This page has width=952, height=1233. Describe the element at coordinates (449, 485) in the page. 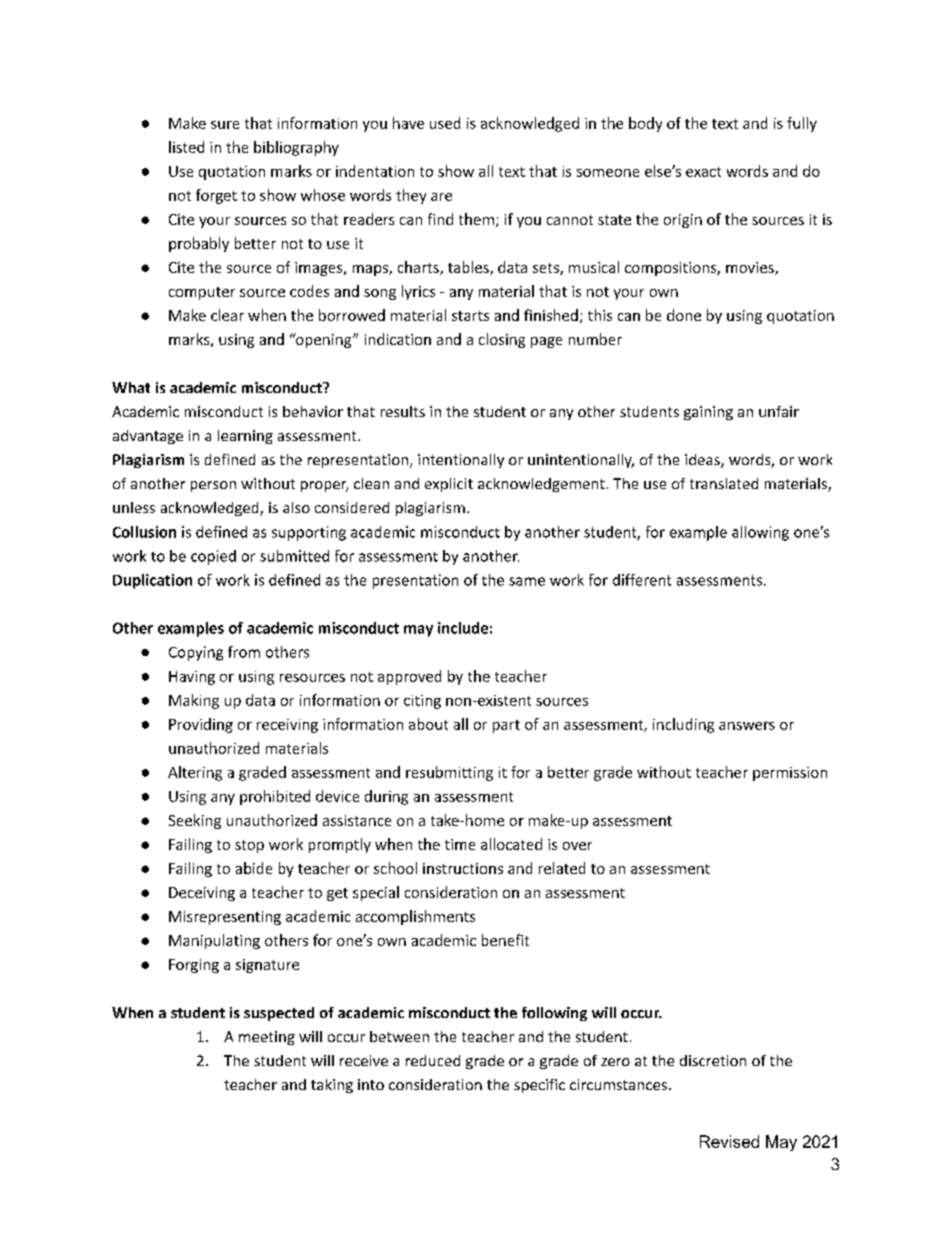

I see `explicit` at that location.
